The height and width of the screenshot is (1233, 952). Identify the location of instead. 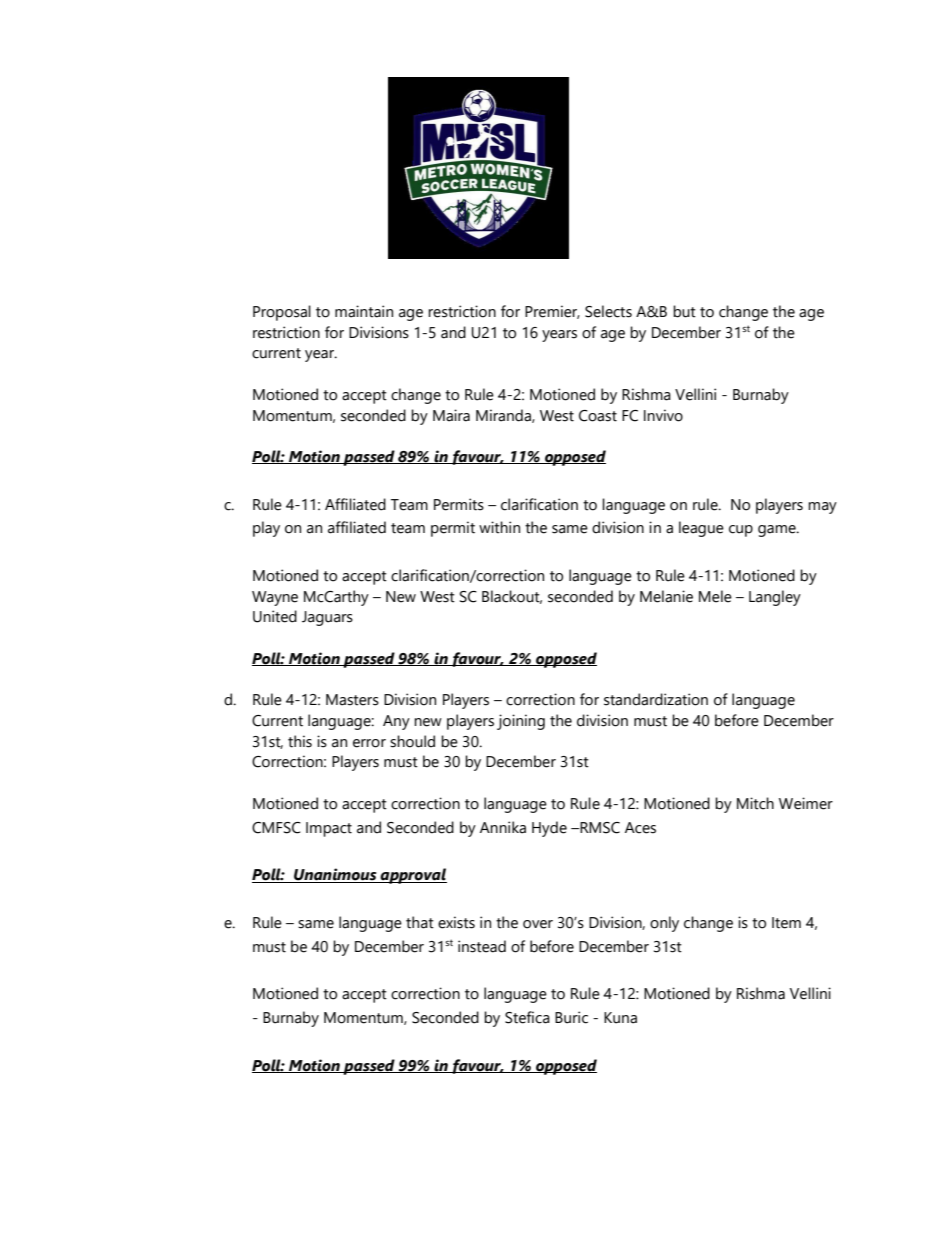
(482, 946).
